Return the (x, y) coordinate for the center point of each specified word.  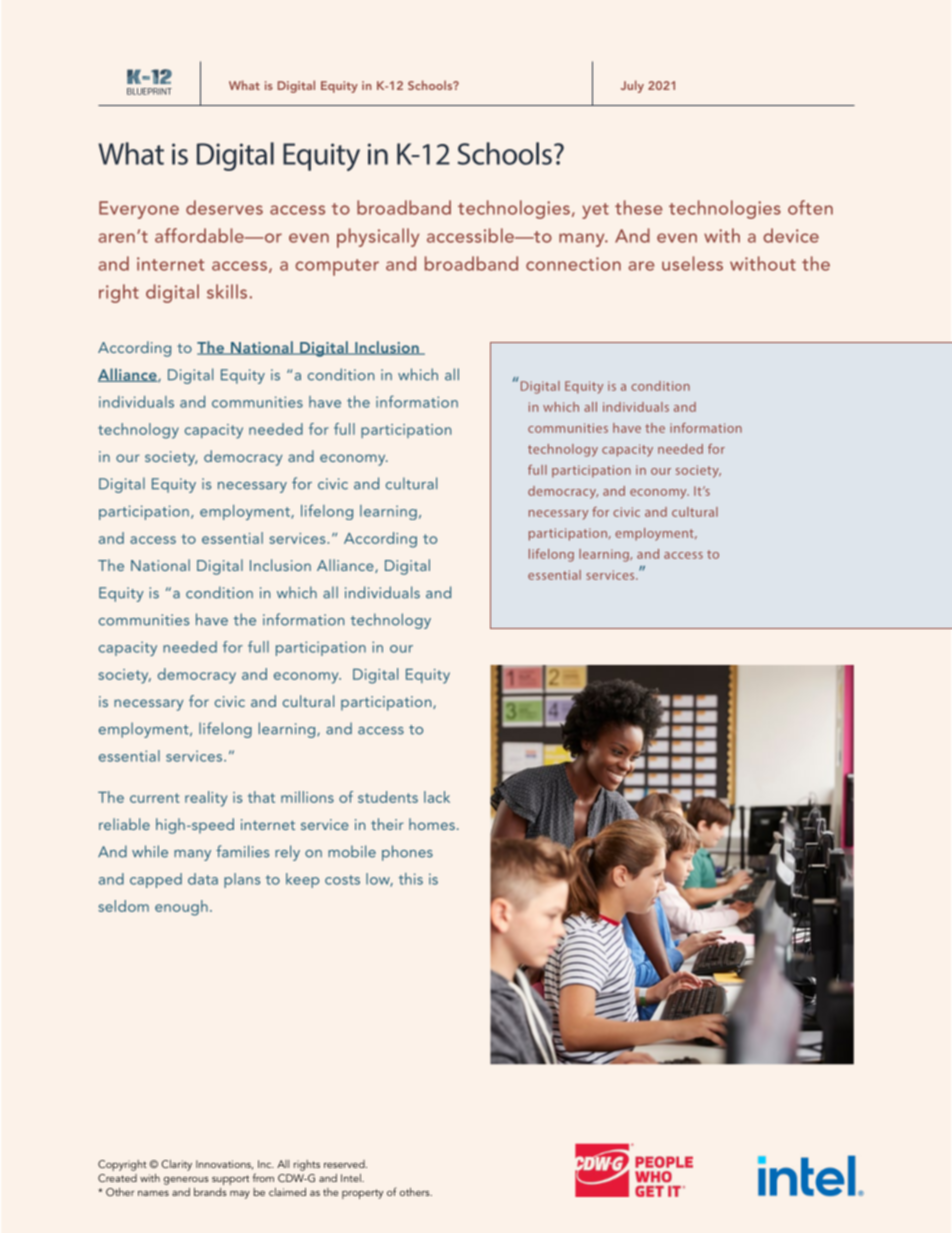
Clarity (177, 1165)
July (632, 86)
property (362, 1194)
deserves (224, 207)
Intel (352, 1178)
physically (378, 238)
